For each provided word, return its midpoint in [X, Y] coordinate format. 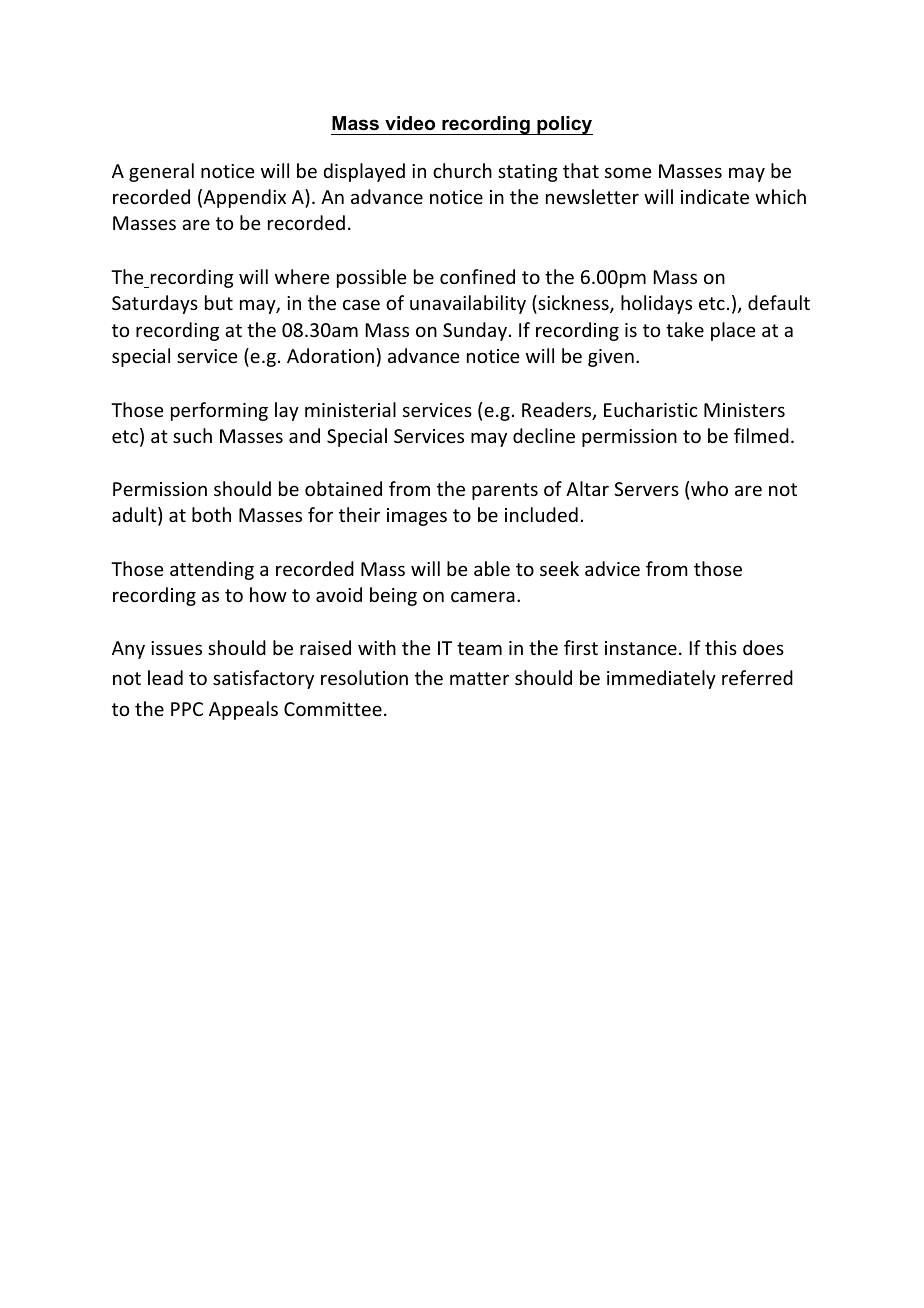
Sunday [475, 331]
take [685, 329]
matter [479, 678]
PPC [187, 709]
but [219, 302]
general [161, 172]
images [417, 517]
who [709, 488]
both [211, 514]
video [410, 123]
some [628, 172]
